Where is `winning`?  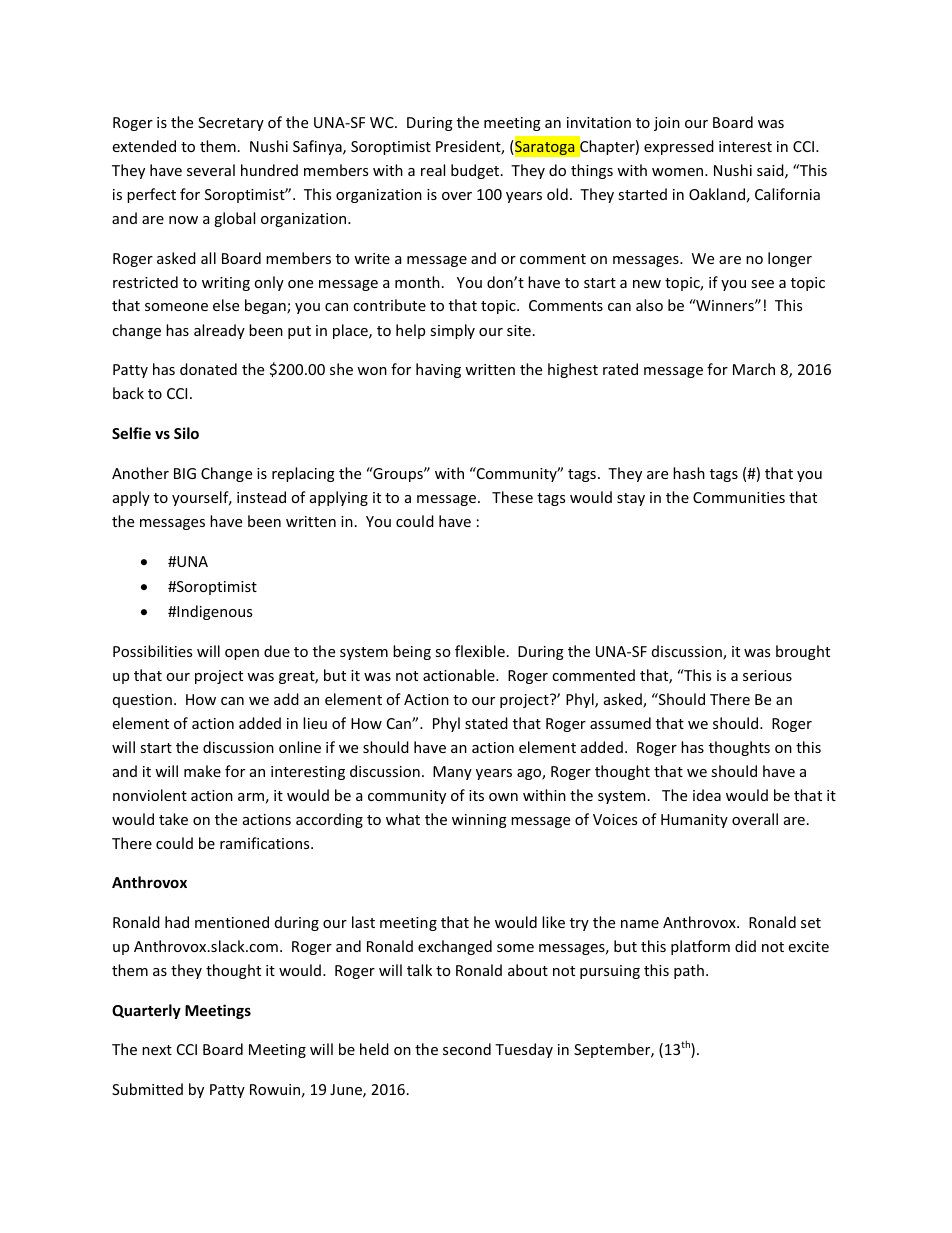 winning is located at coordinates (479, 821).
